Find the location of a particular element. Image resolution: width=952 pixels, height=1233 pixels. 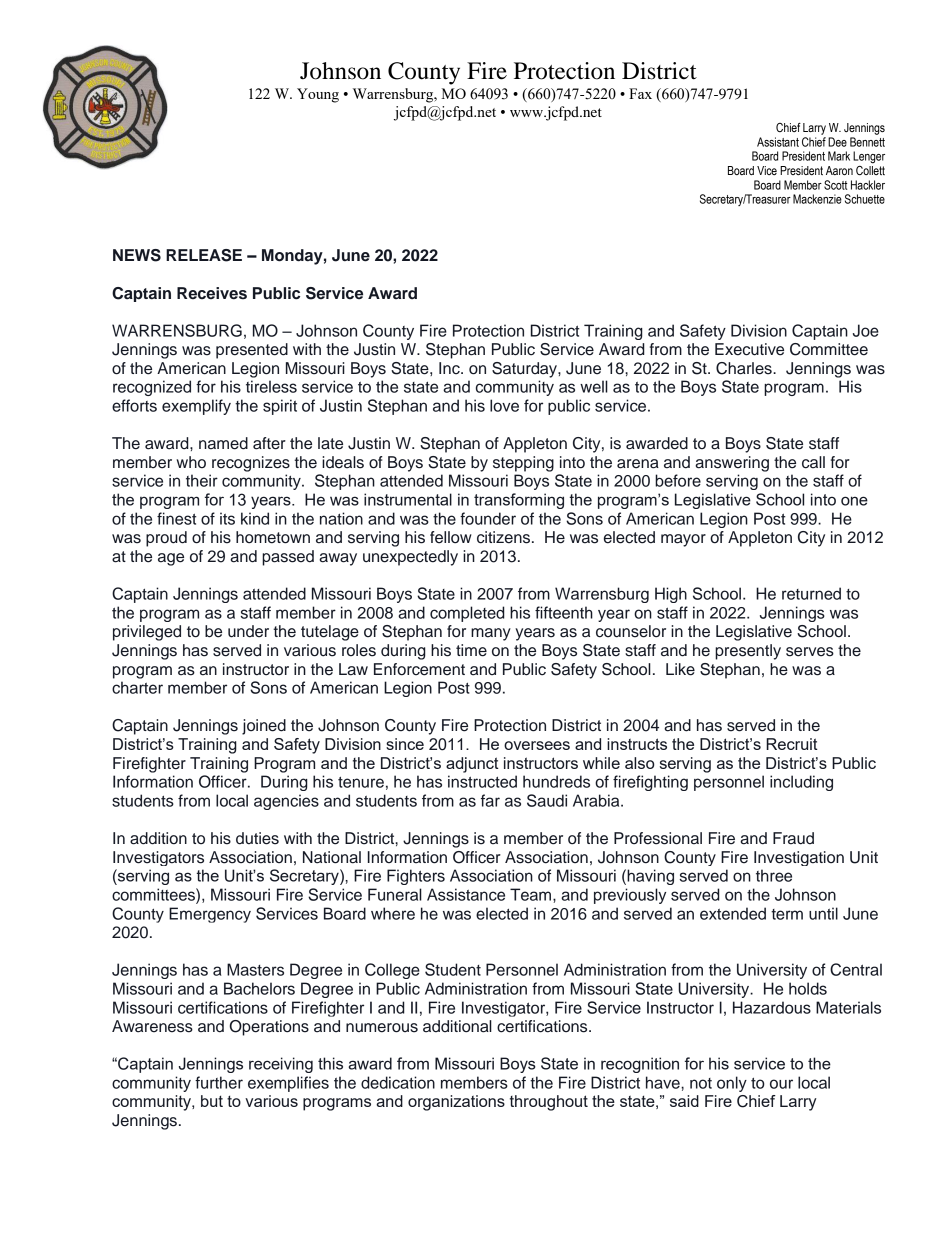

further is located at coordinates (219, 1082).
